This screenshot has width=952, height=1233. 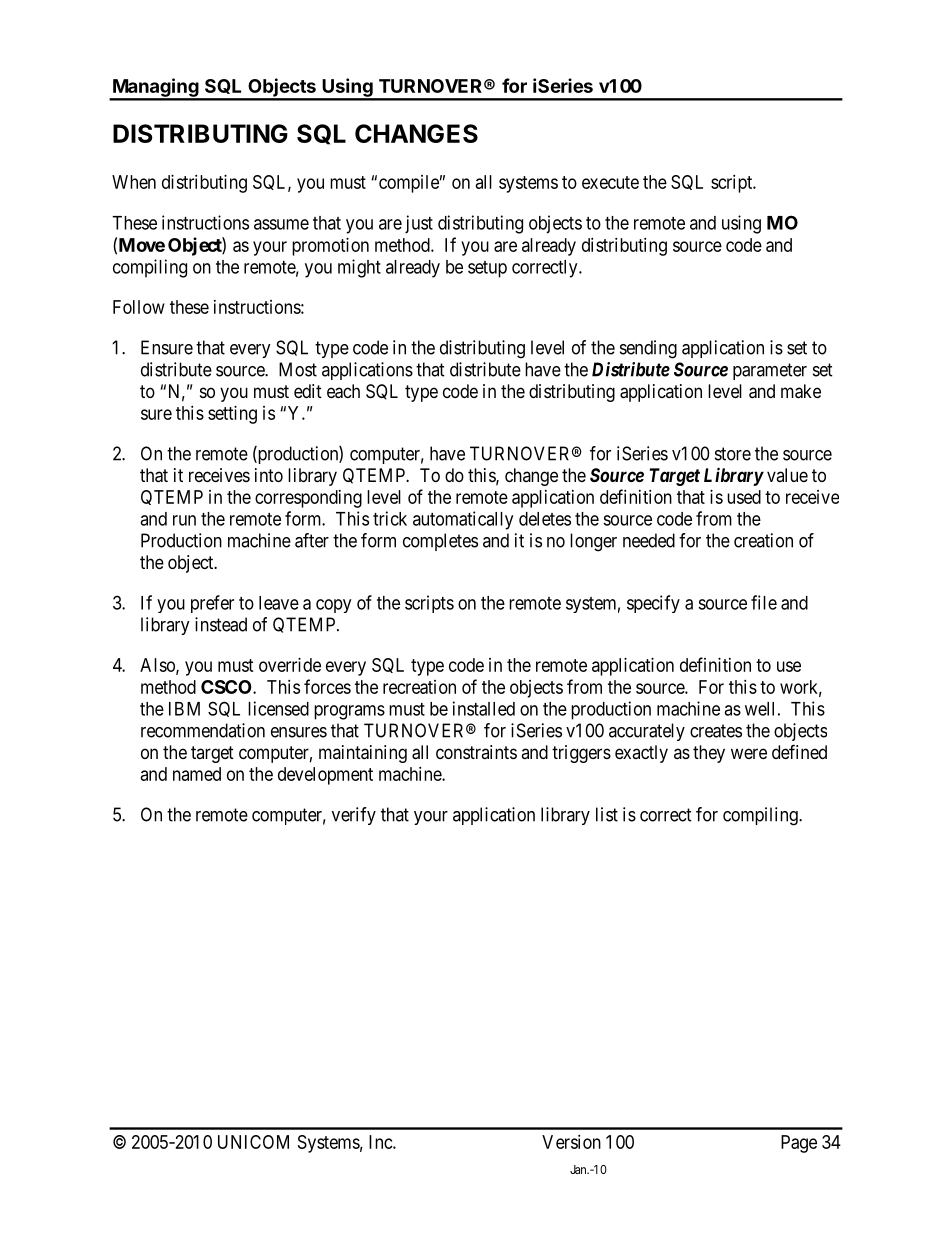 What do you see at coordinates (381, 1142) in the screenshot?
I see `Inc` at bounding box center [381, 1142].
